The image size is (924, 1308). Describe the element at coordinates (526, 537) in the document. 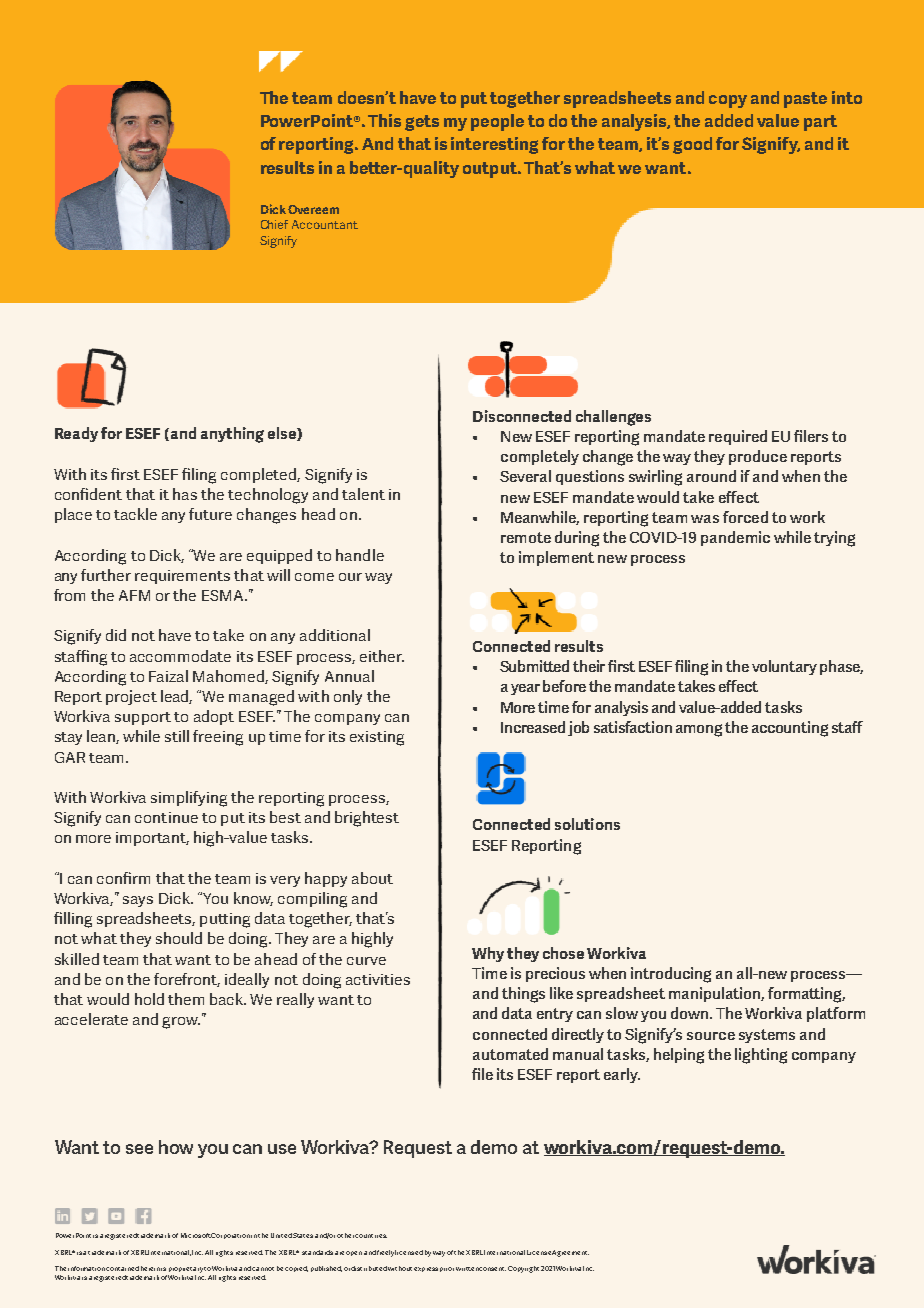

I see `remote` at that location.
